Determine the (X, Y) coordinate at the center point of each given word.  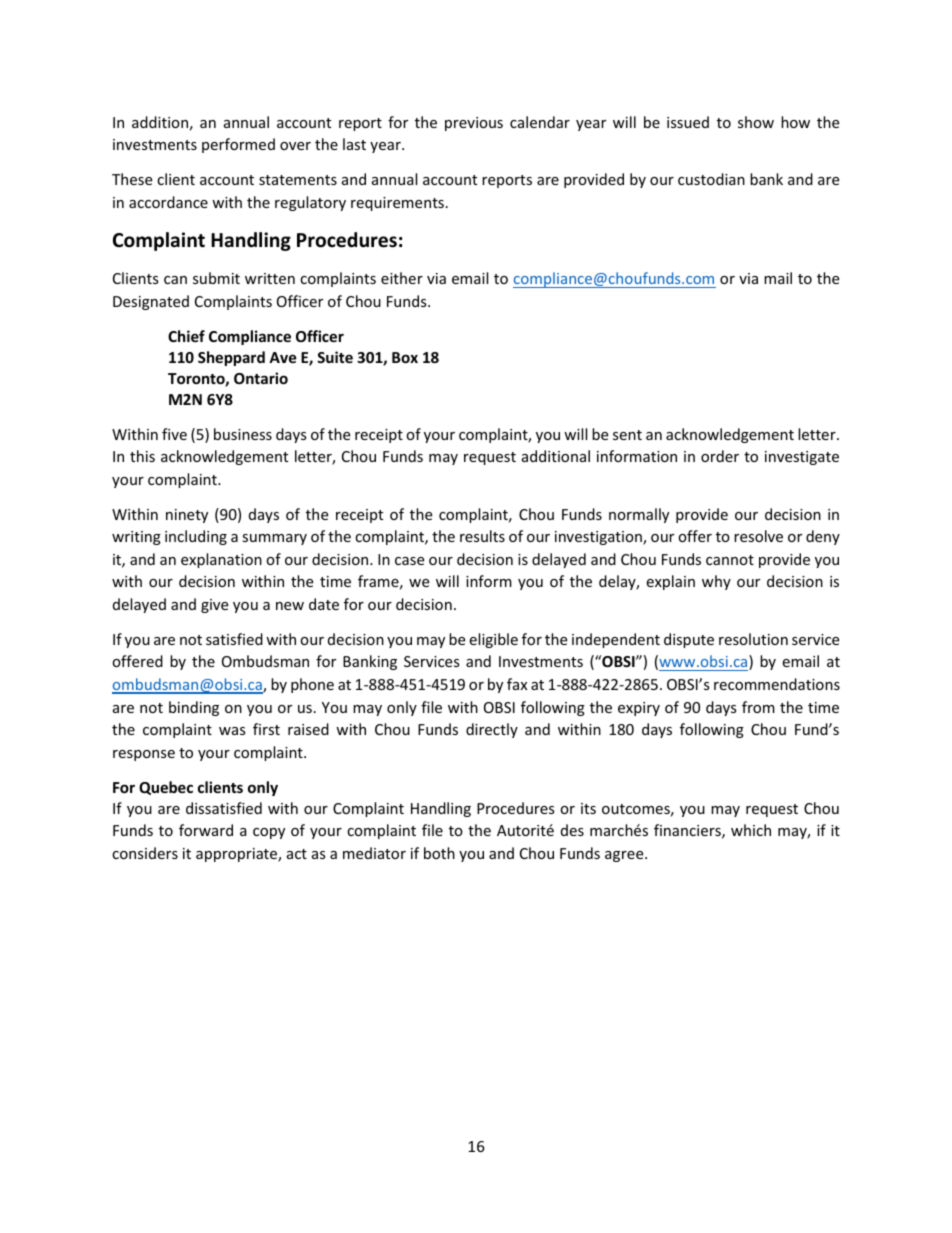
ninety (187, 516)
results (482, 536)
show (756, 122)
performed (238, 145)
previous (474, 124)
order (720, 456)
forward (206, 830)
